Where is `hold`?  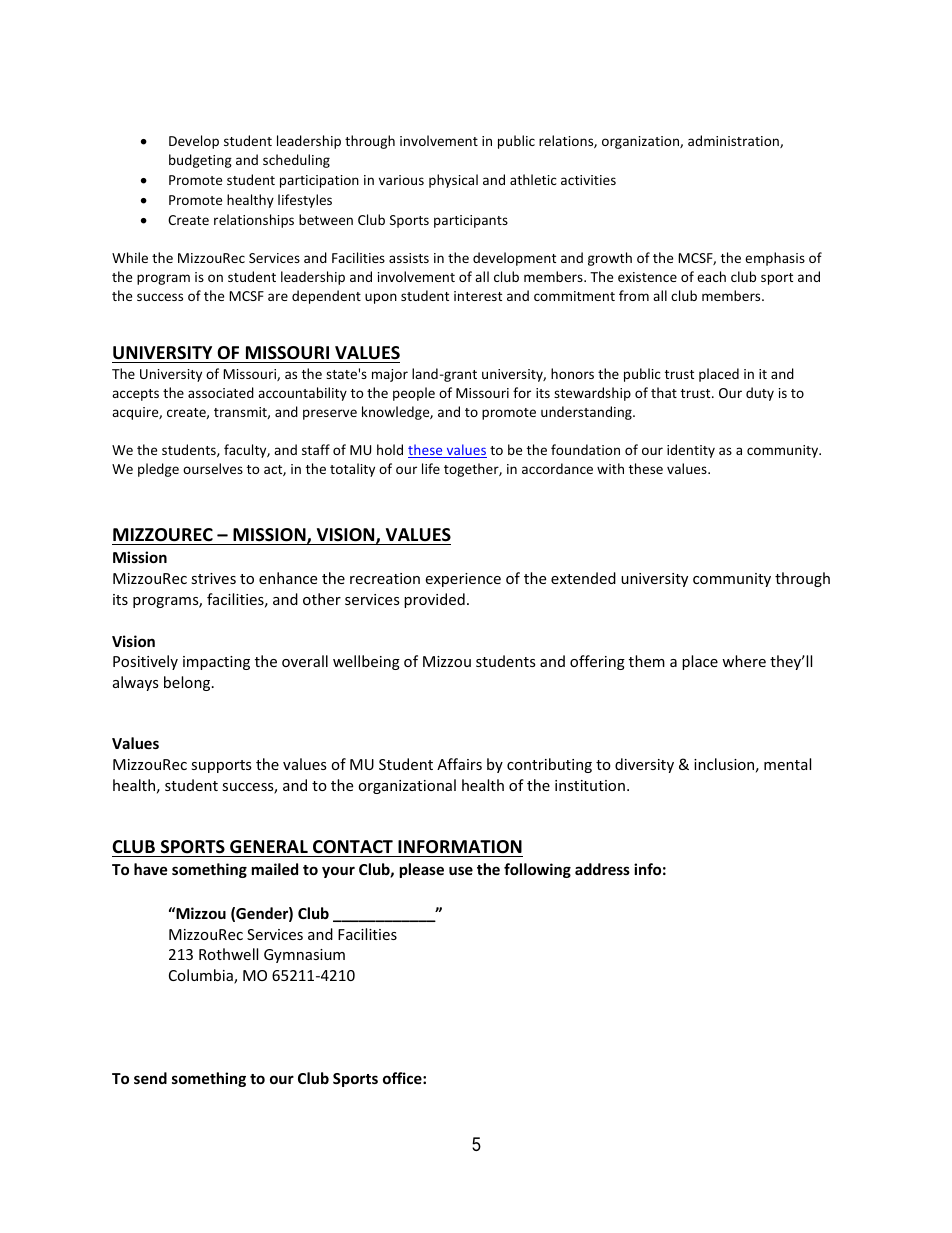 hold is located at coordinates (390, 449).
